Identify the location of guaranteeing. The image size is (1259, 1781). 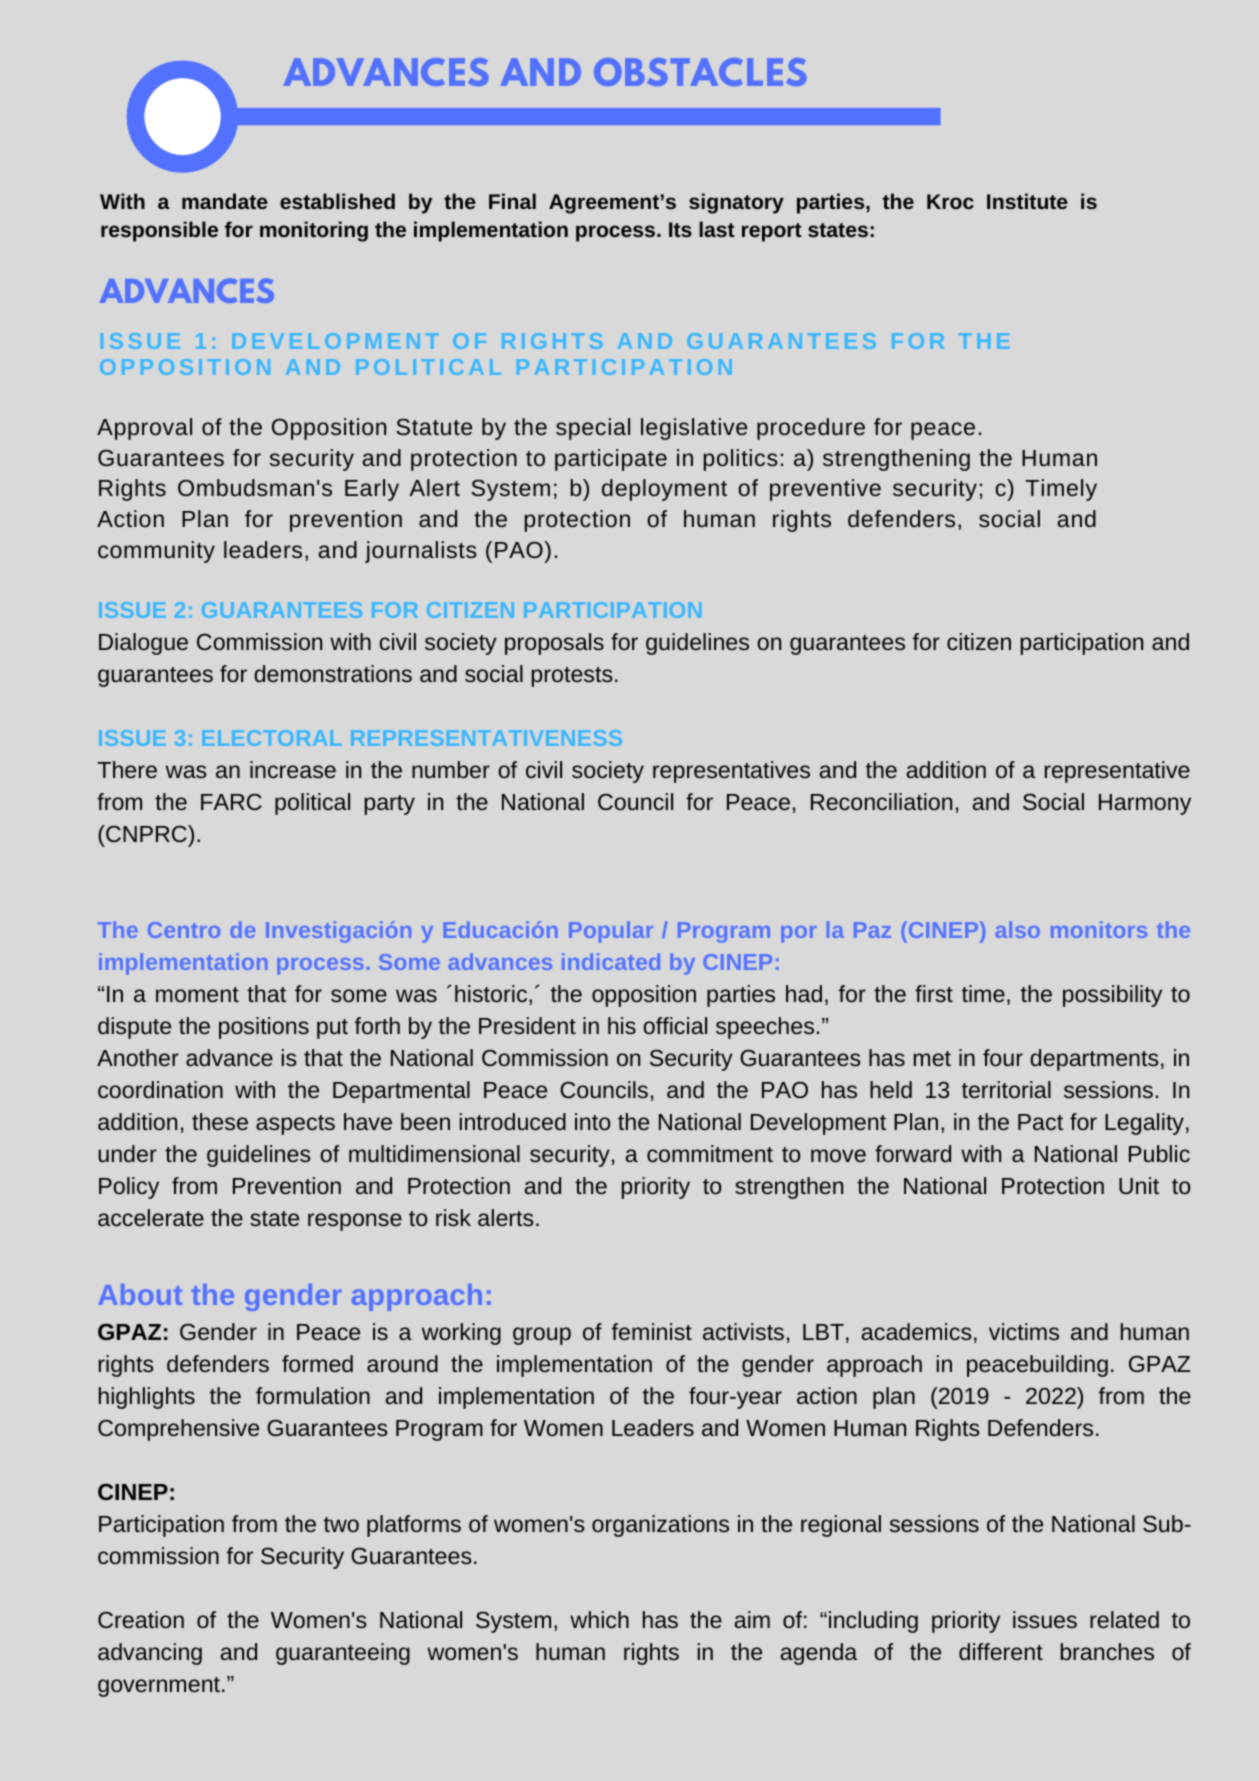
(343, 1654).
